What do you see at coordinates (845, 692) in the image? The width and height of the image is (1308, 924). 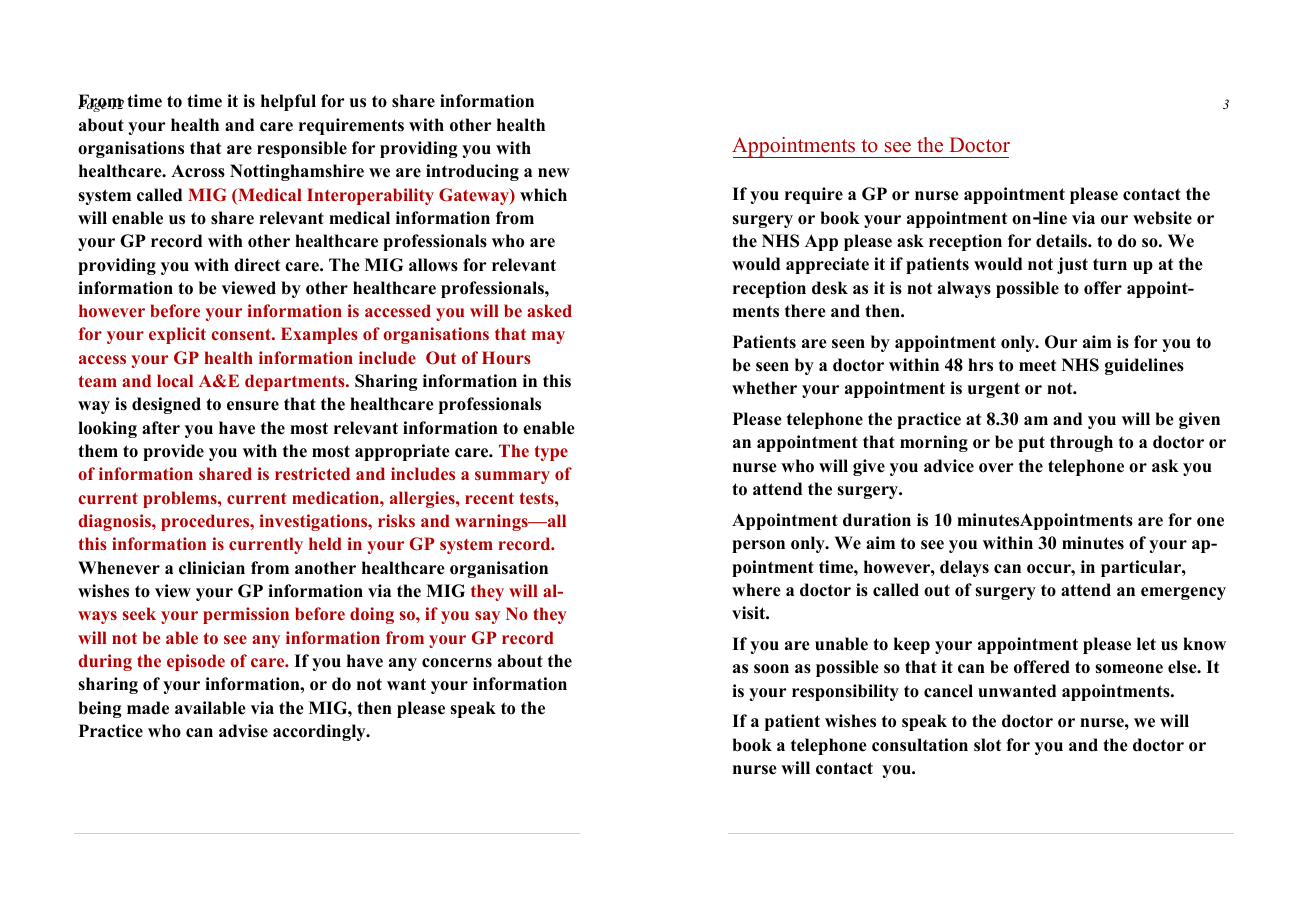 I see `responsibility` at bounding box center [845, 692].
